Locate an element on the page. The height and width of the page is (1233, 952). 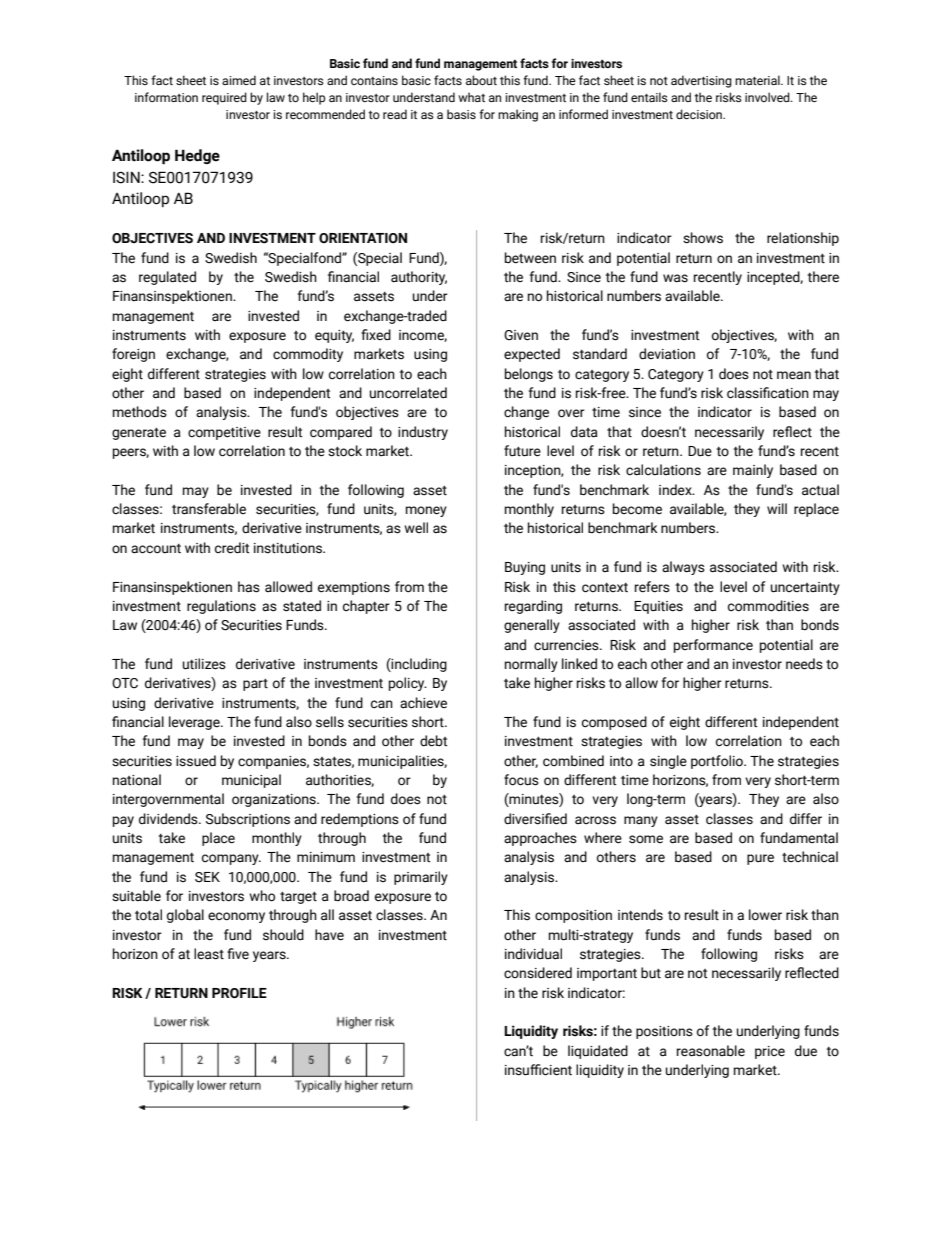
credit is located at coordinates (232, 548).
